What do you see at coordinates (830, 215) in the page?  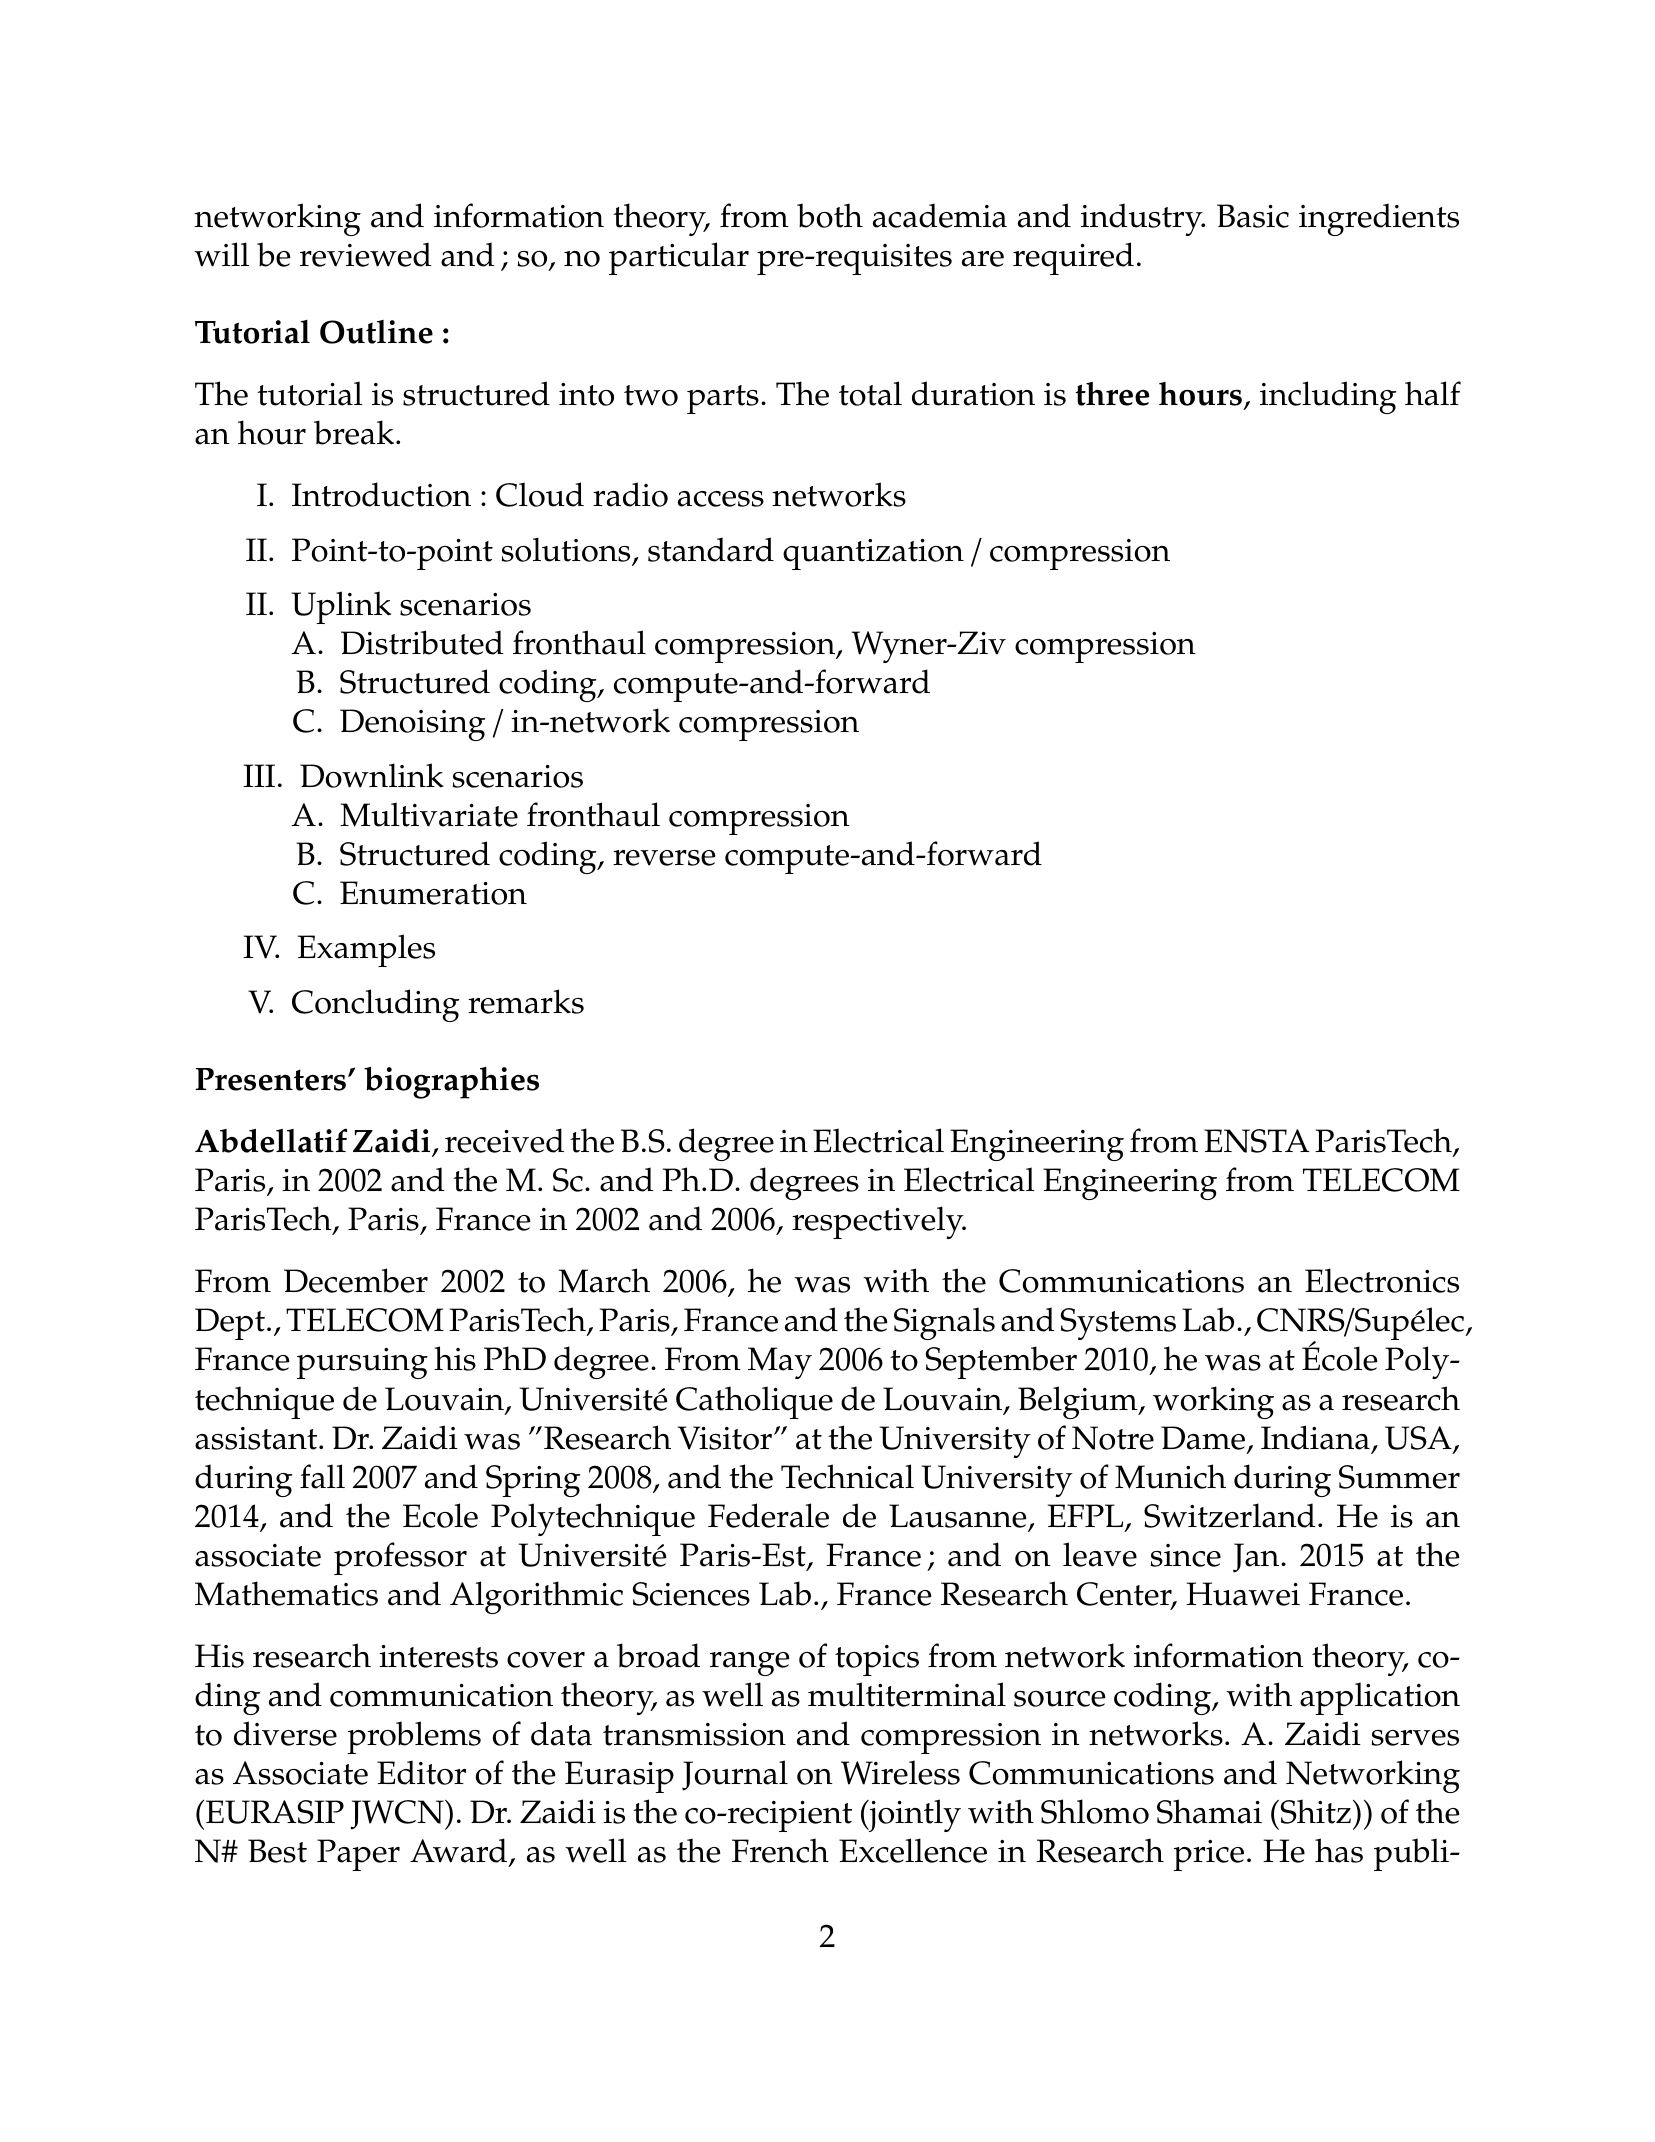 I see `both` at bounding box center [830, 215].
